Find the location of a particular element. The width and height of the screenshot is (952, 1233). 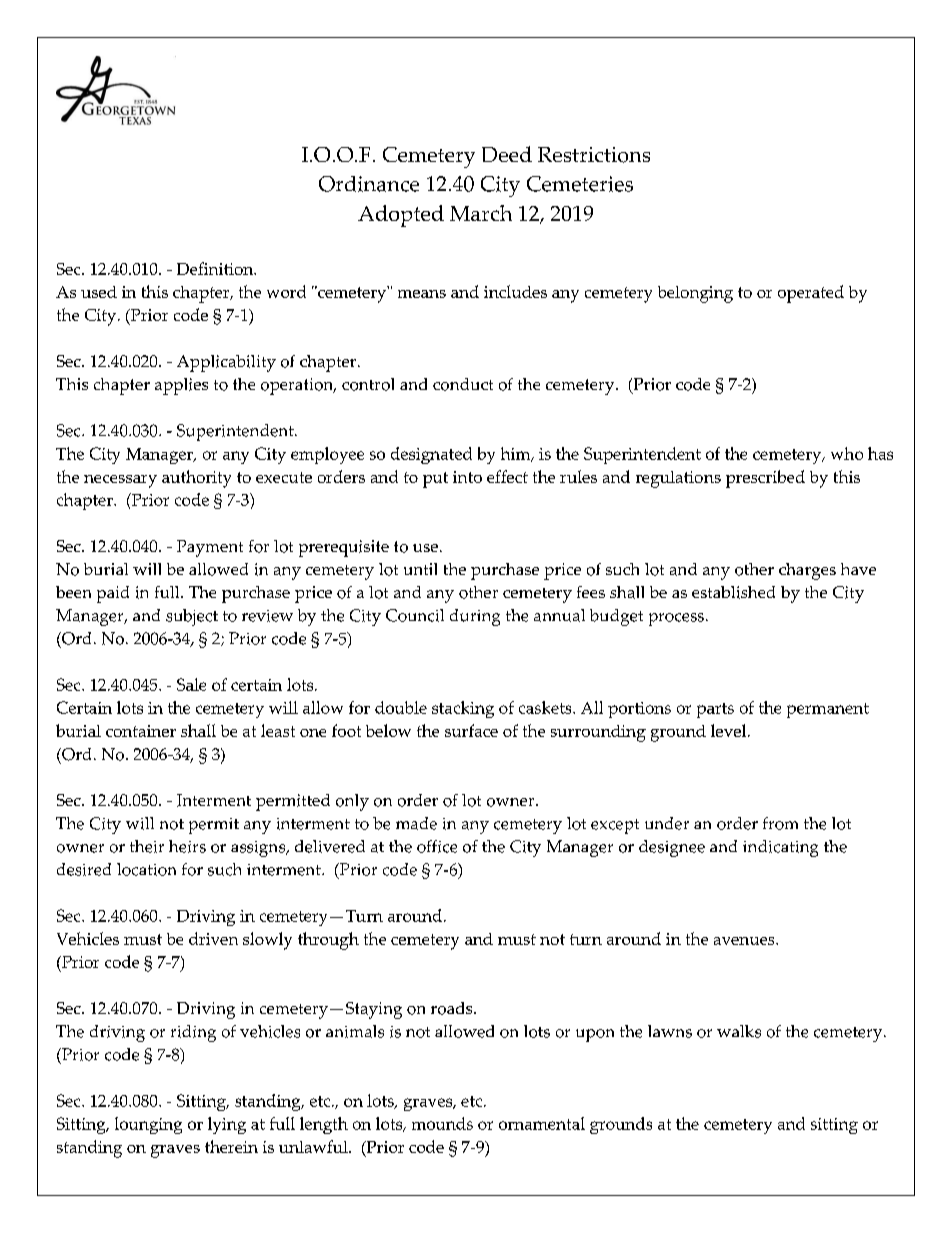

location is located at coordinates (146, 869).
